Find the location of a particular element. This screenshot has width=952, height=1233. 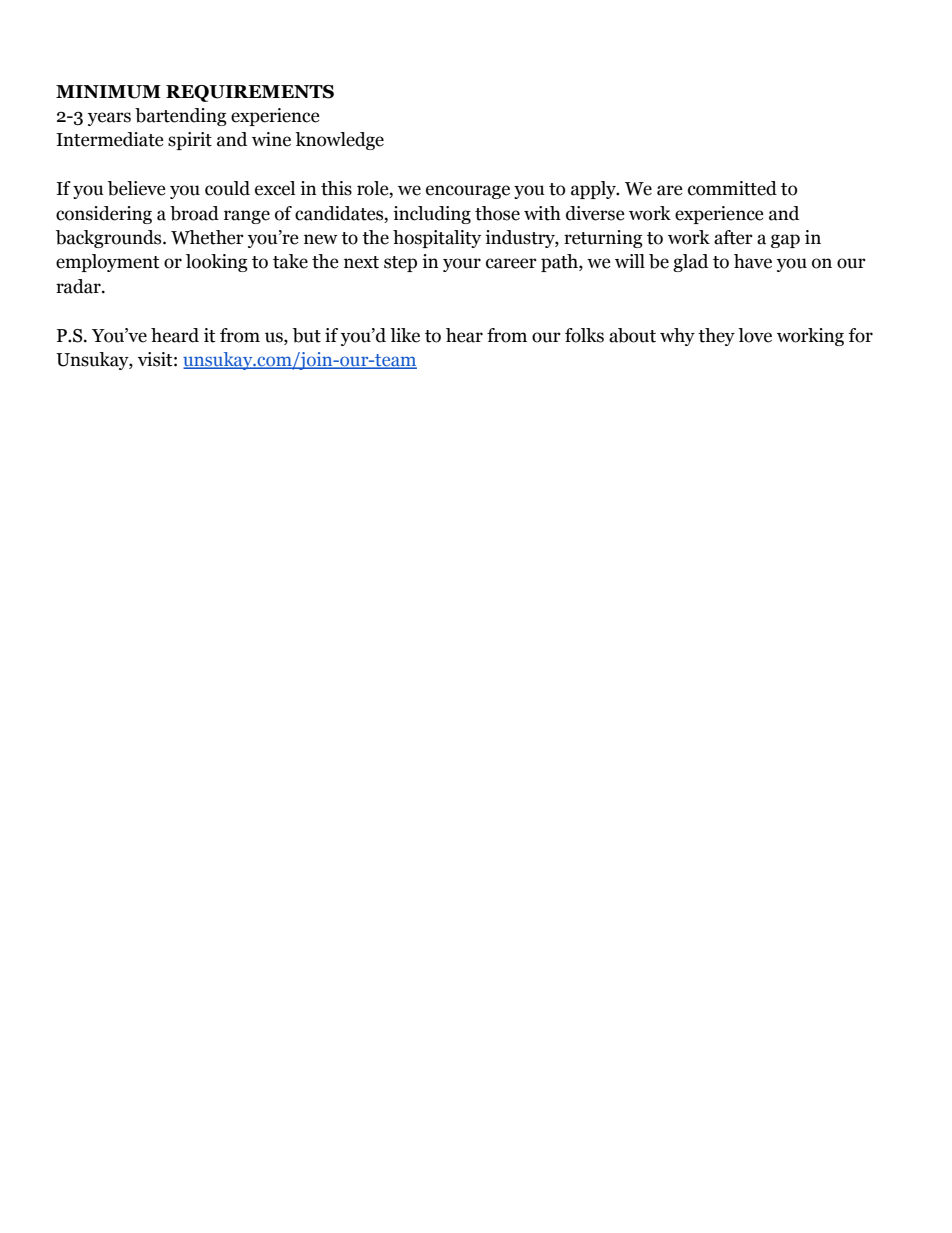

MINIMUM is located at coordinates (108, 92).
